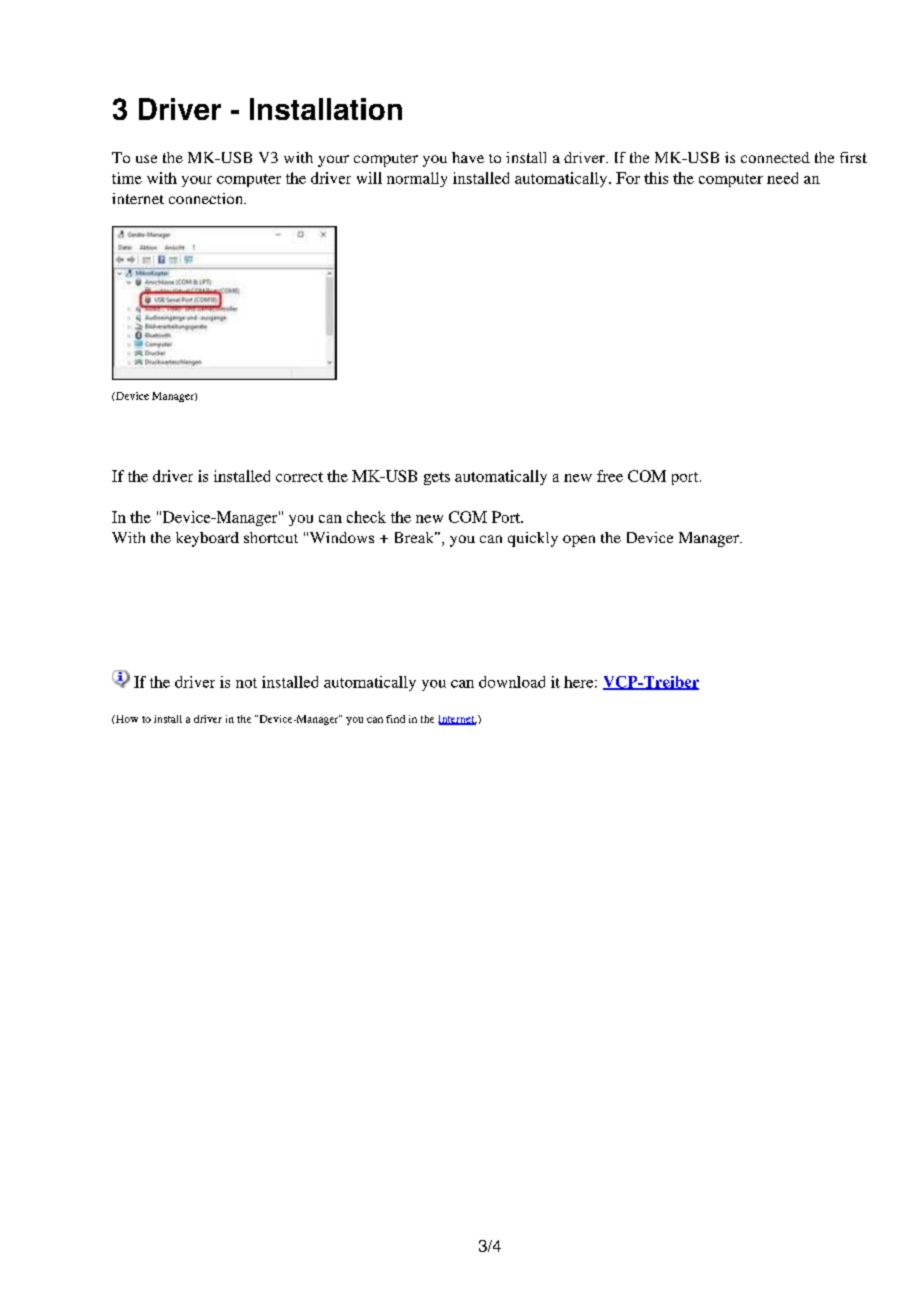 The height and width of the image is (1308, 924). What do you see at coordinates (533, 539) in the image?
I see `quickly` at bounding box center [533, 539].
